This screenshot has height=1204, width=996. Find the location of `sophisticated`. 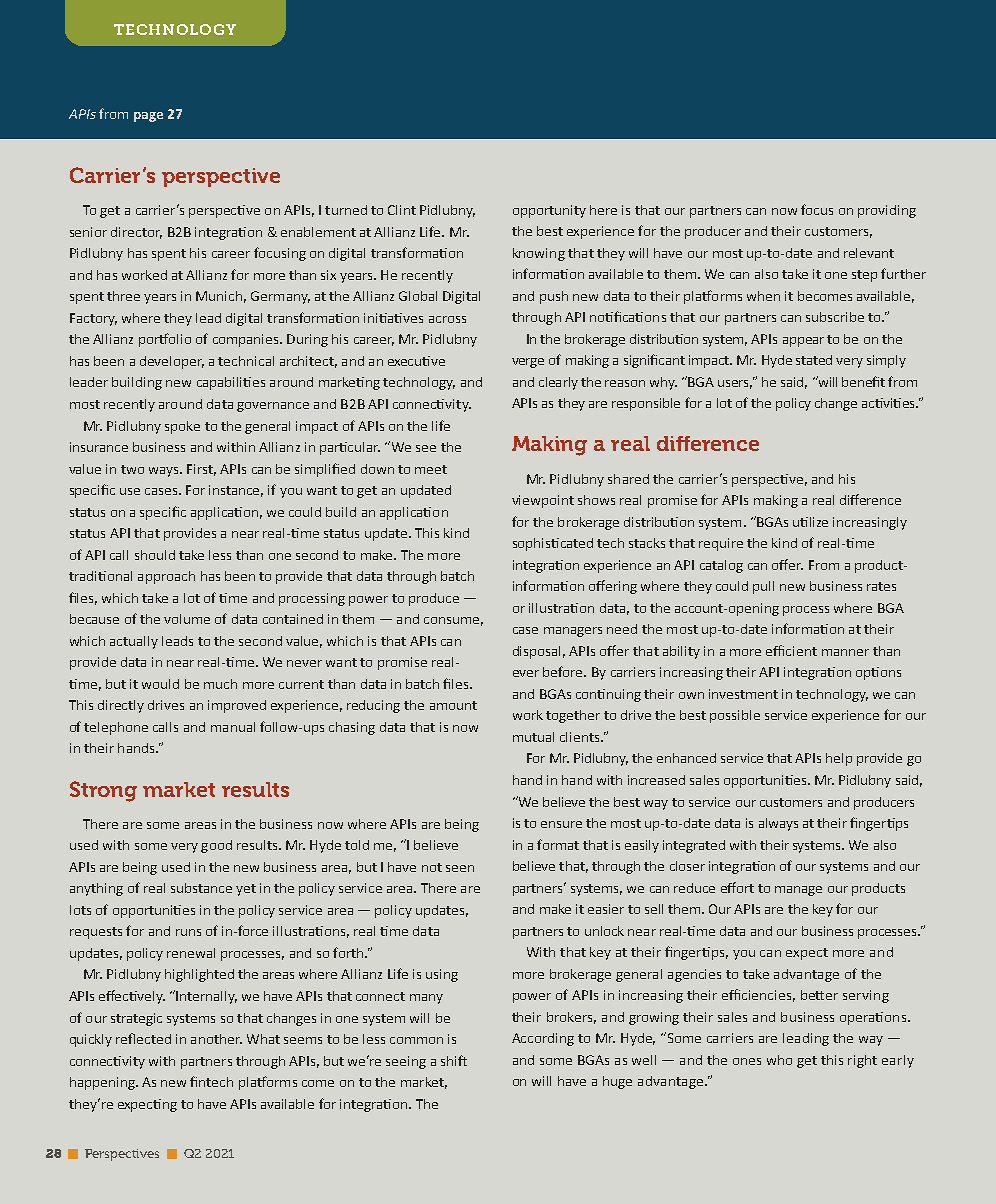

sophisticated is located at coordinates (553, 544).
